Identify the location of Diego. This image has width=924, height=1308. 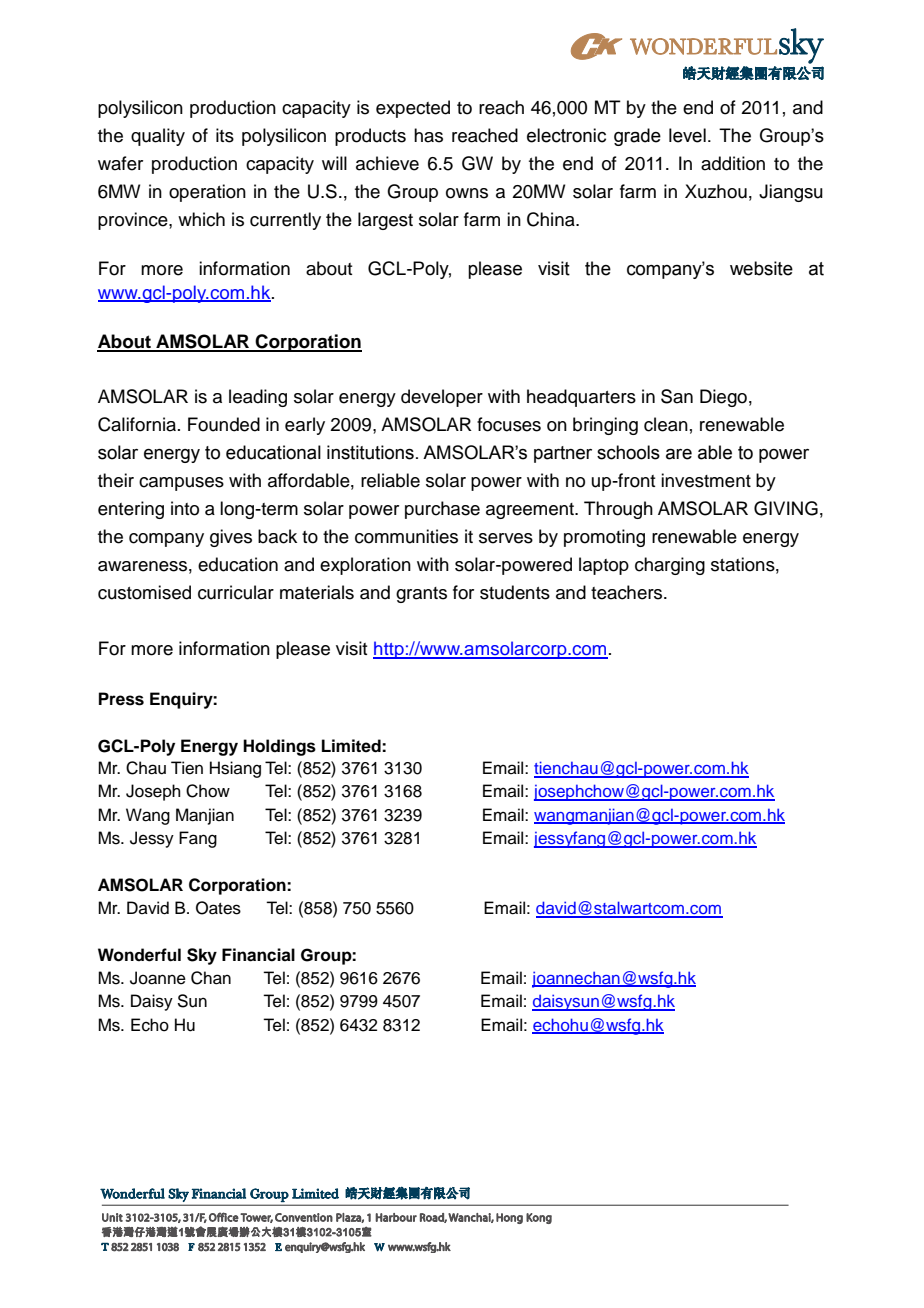
(723, 398).
